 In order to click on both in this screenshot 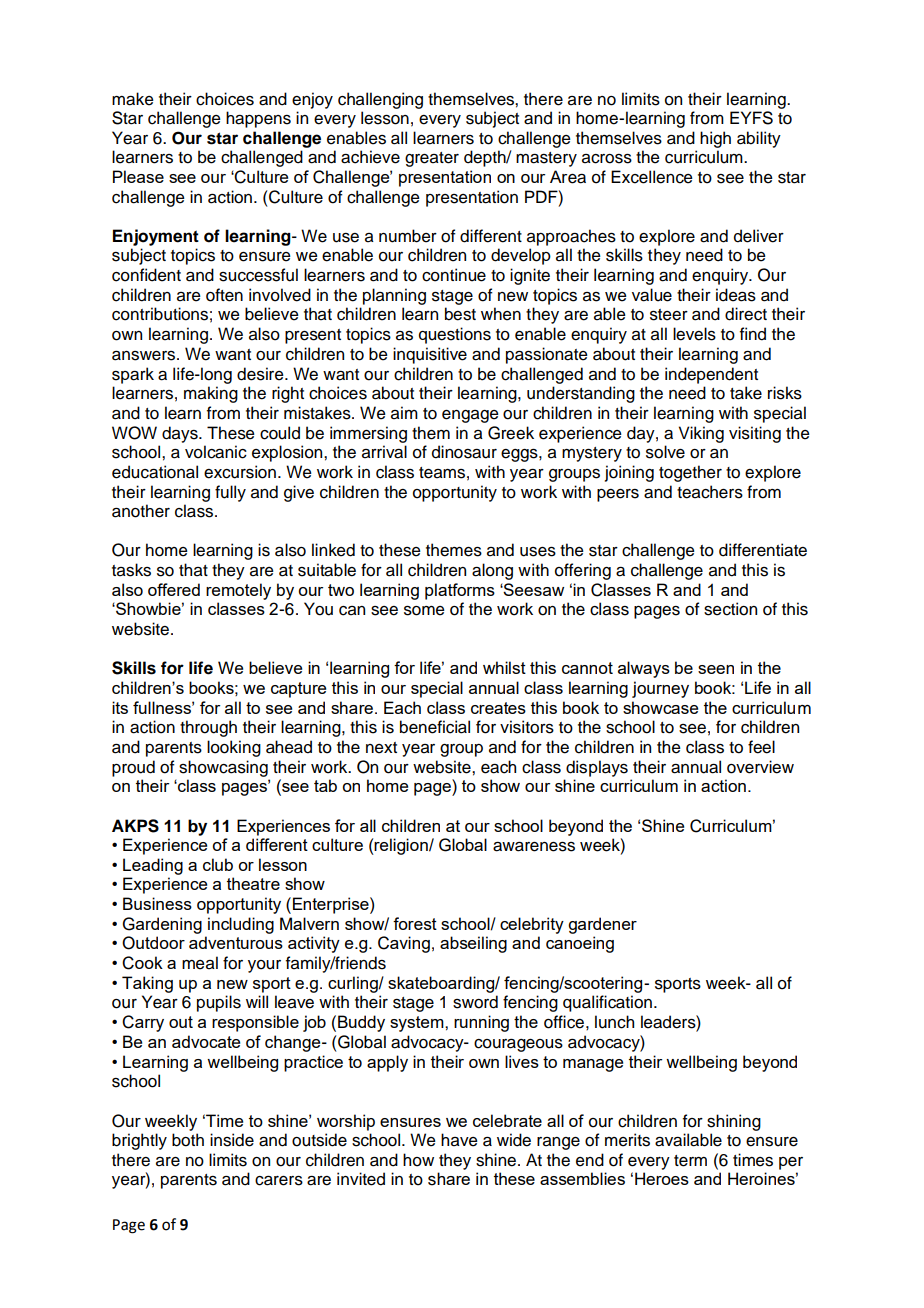, I will do `click(188, 1140)`.
